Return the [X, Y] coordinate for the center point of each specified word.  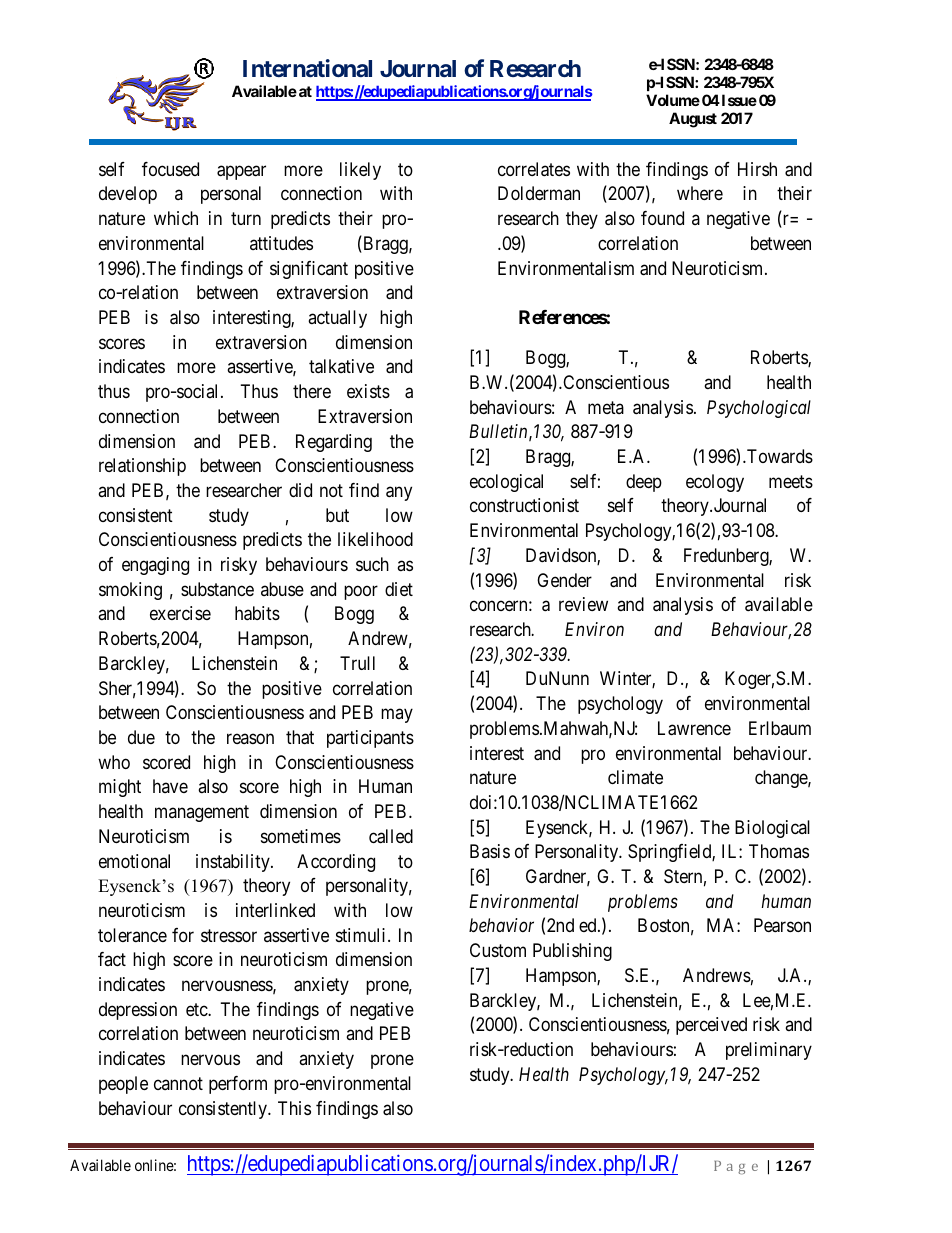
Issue [738, 100]
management [202, 813]
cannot [178, 1083]
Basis [490, 851]
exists [368, 391]
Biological [772, 829]
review [583, 604]
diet [399, 589]
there [312, 391]
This [294, 1108]
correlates [534, 169]
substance [217, 589]
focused [170, 169]
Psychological [759, 409]
